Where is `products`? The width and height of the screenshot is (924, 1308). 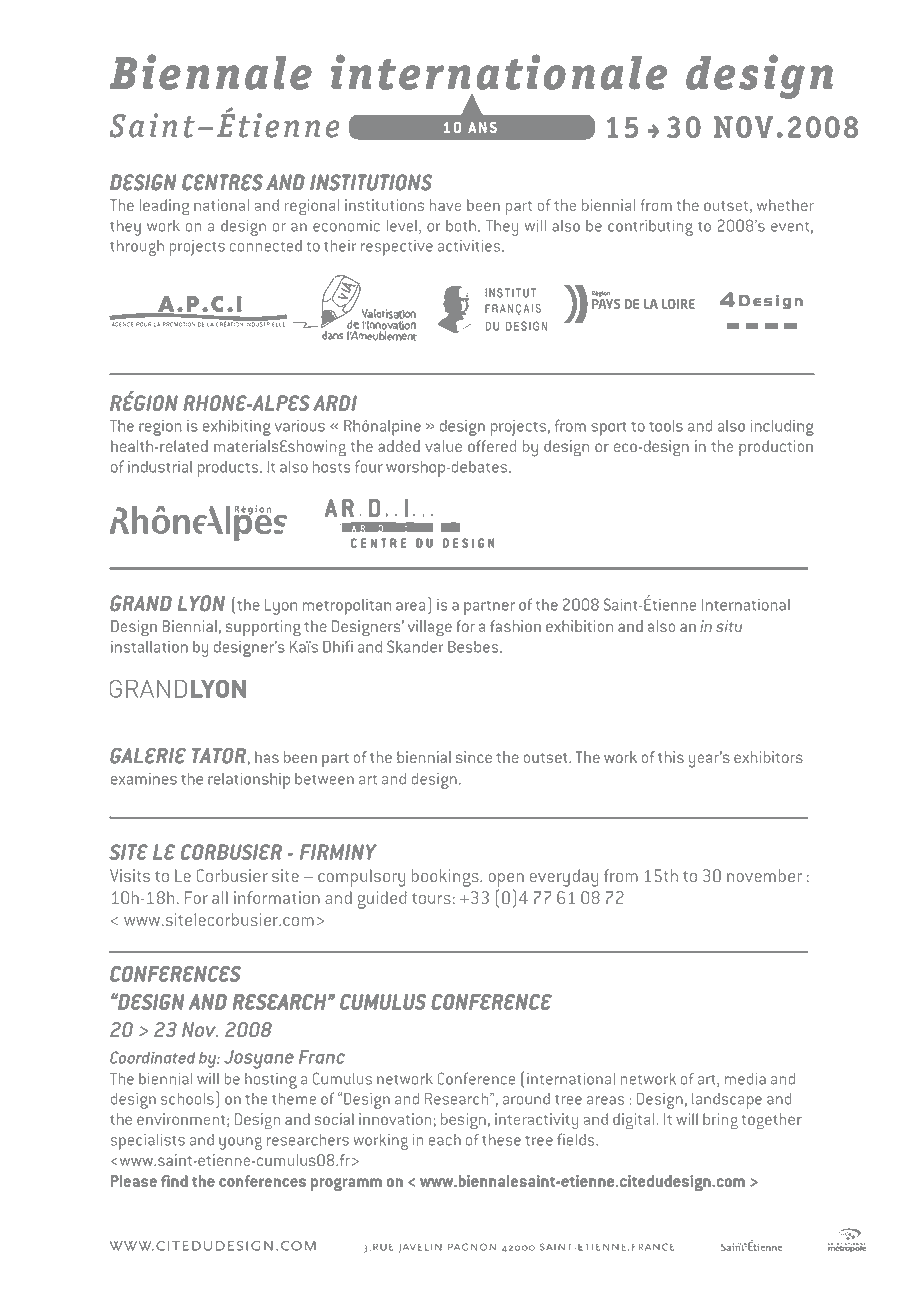
products is located at coordinates (229, 469).
